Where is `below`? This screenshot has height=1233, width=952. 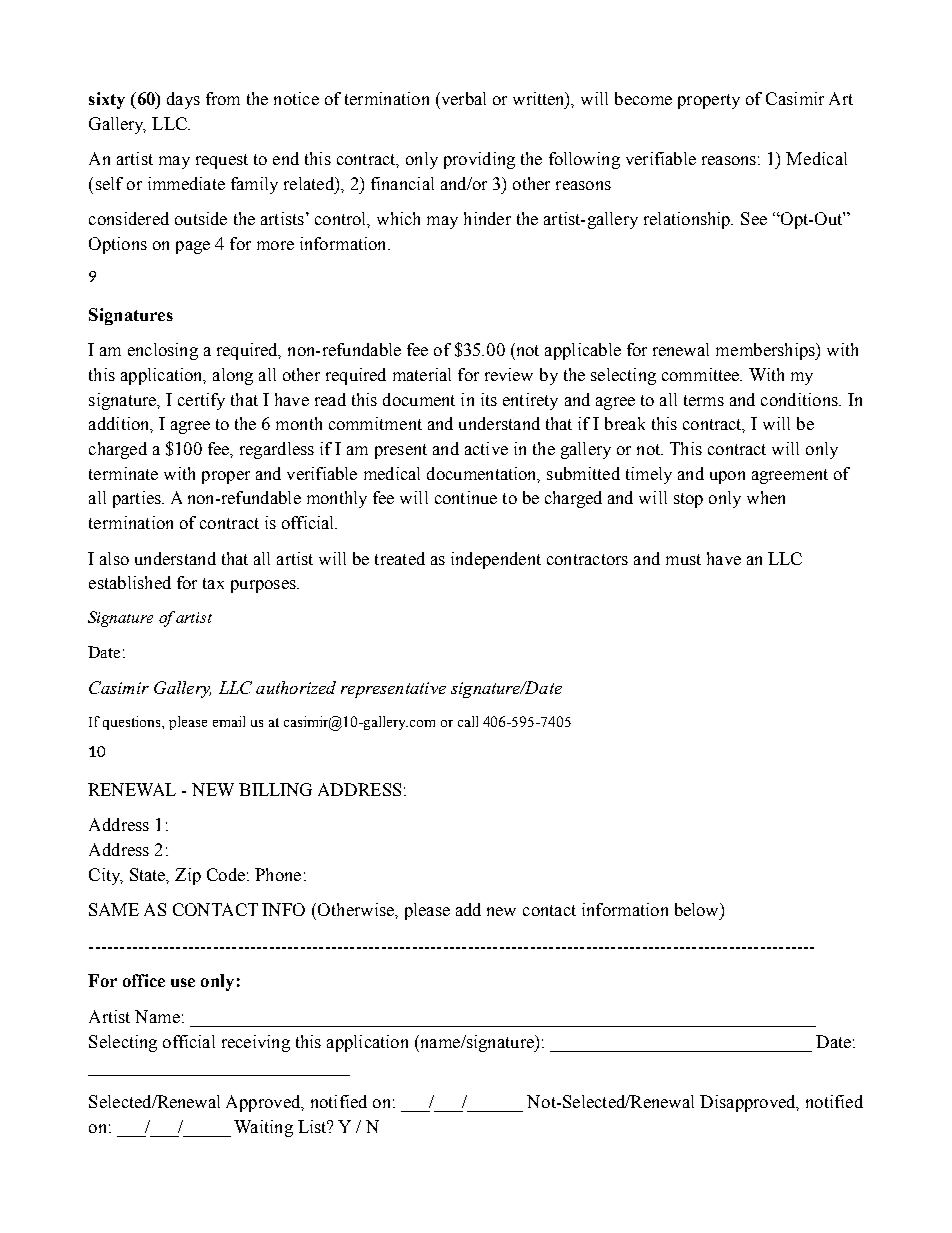 below is located at coordinates (698, 909).
